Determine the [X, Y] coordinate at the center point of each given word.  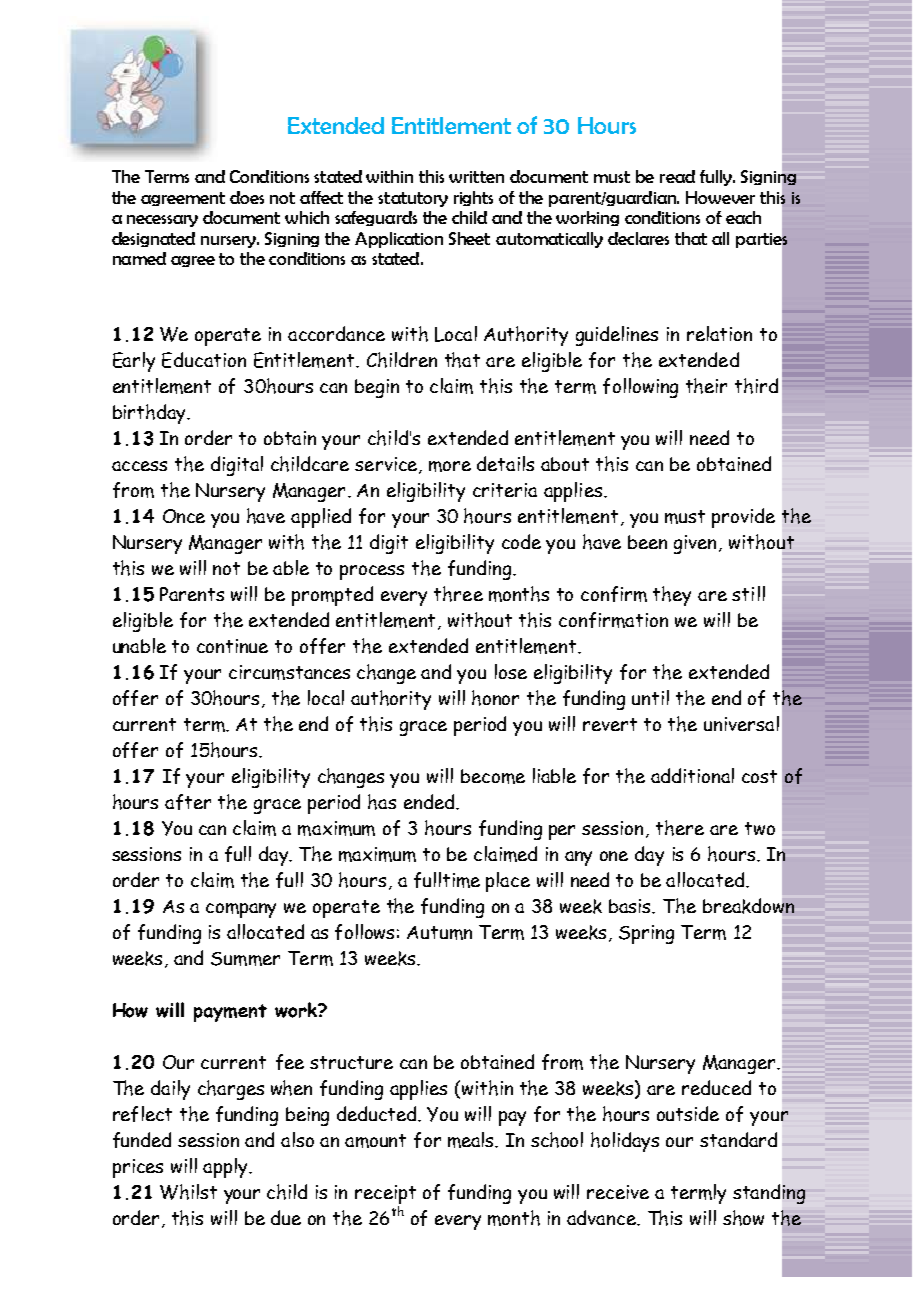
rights [473, 198]
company [241, 910]
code [521, 541]
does [247, 197]
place [508, 882]
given [697, 544]
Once [184, 516]
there [680, 828]
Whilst [188, 1192]
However [720, 197]
